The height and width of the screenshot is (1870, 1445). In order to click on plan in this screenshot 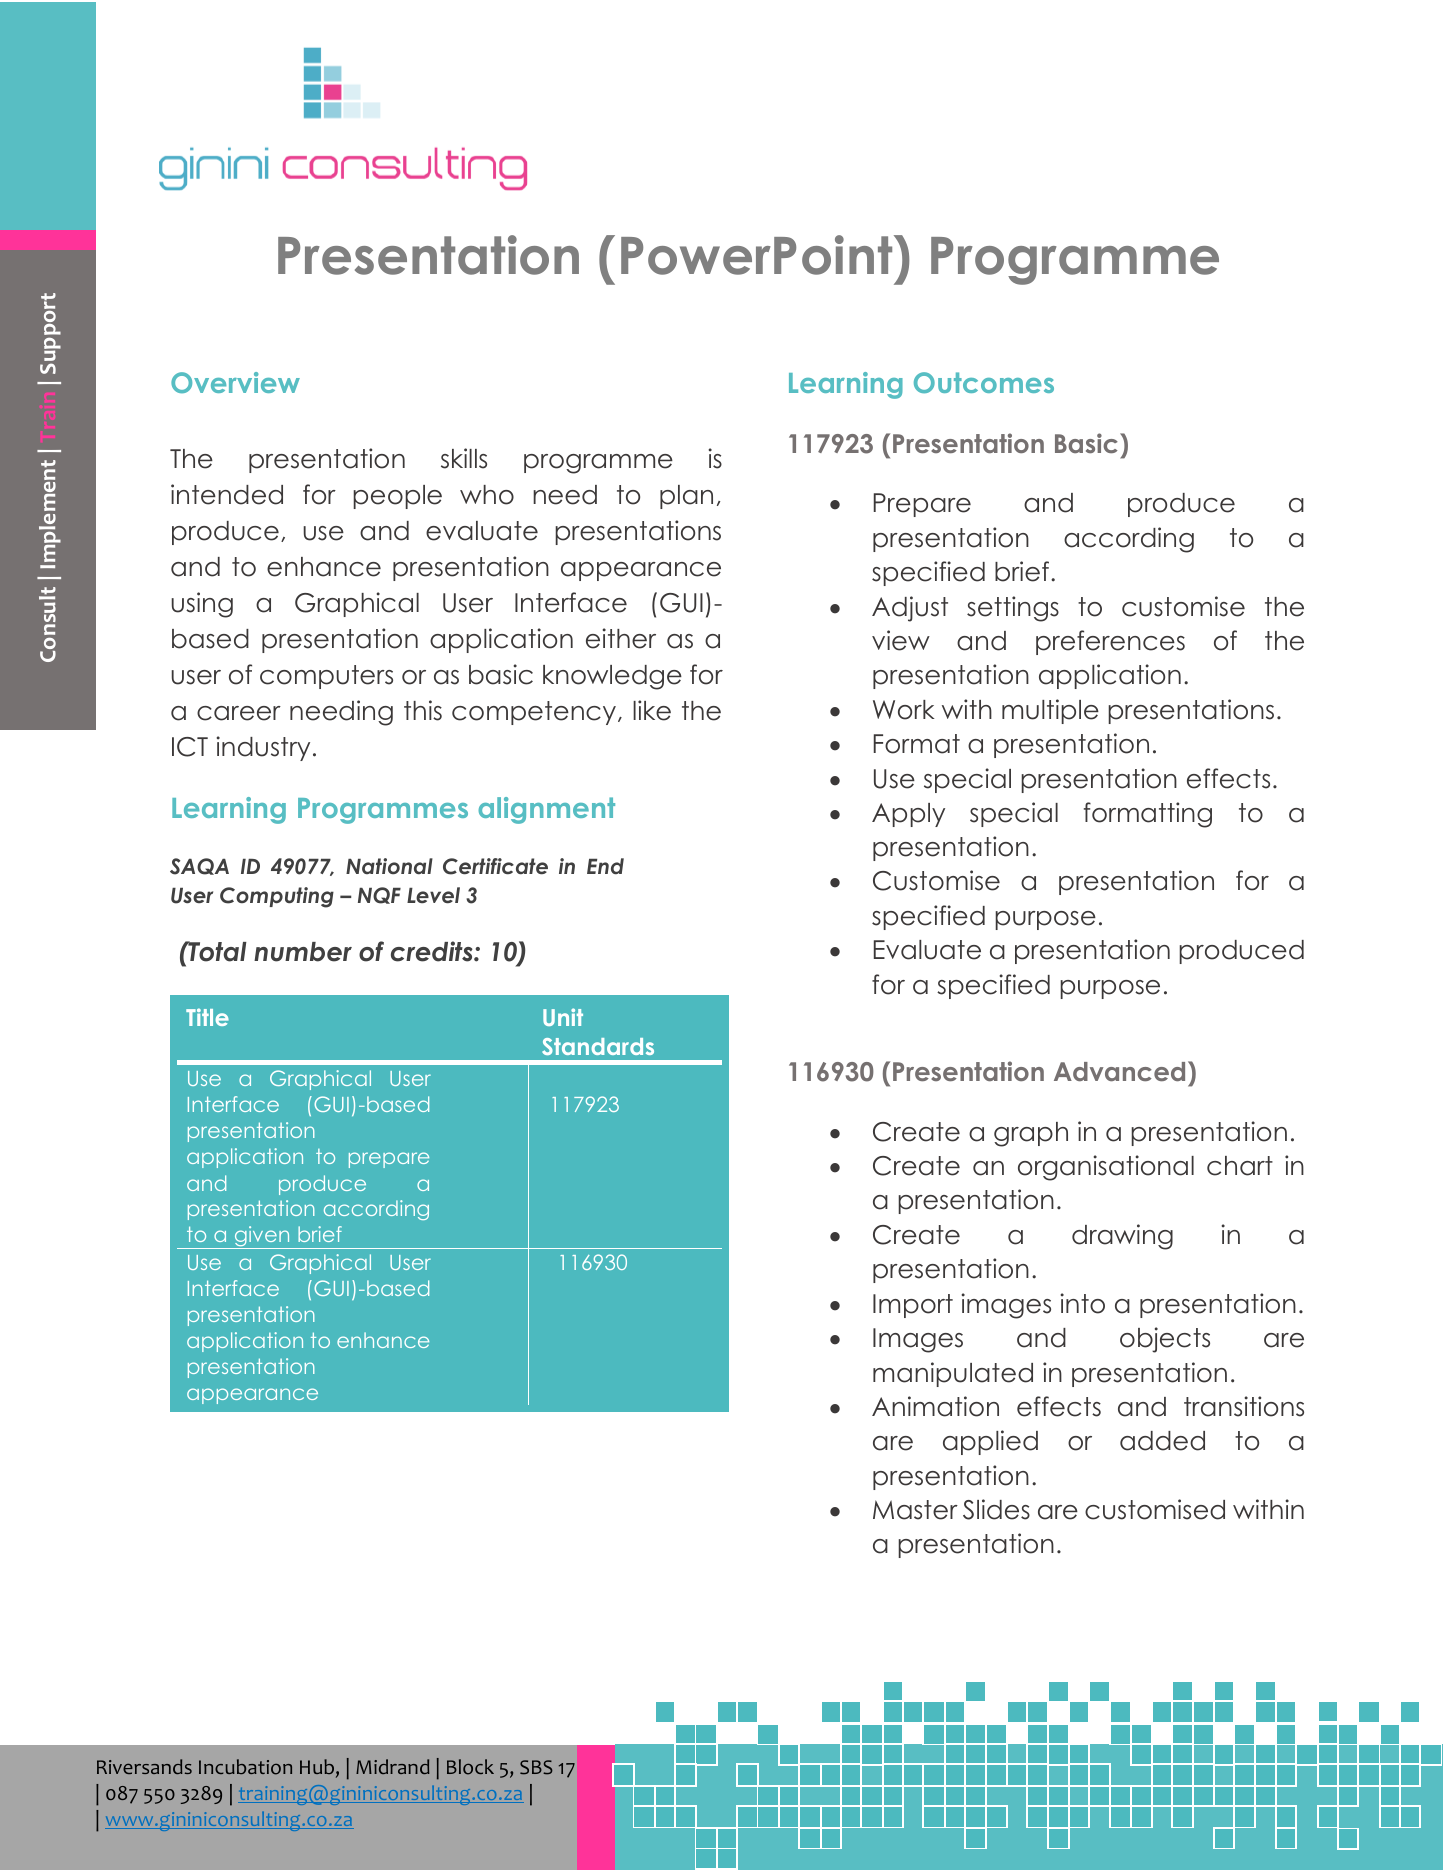, I will do `click(686, 497)`.
